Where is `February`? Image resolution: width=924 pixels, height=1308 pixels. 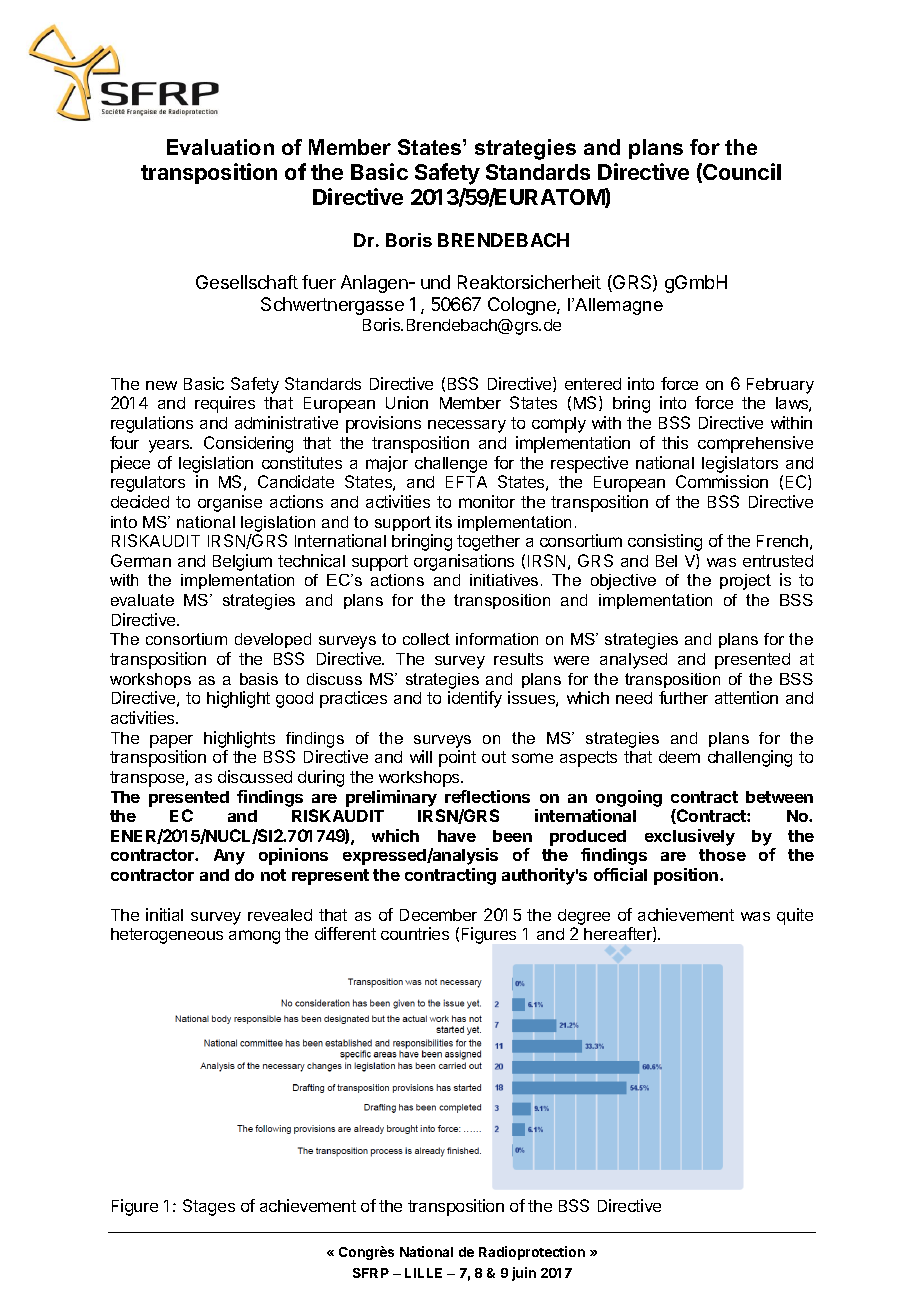
February is located at coordinates (780, 386).
